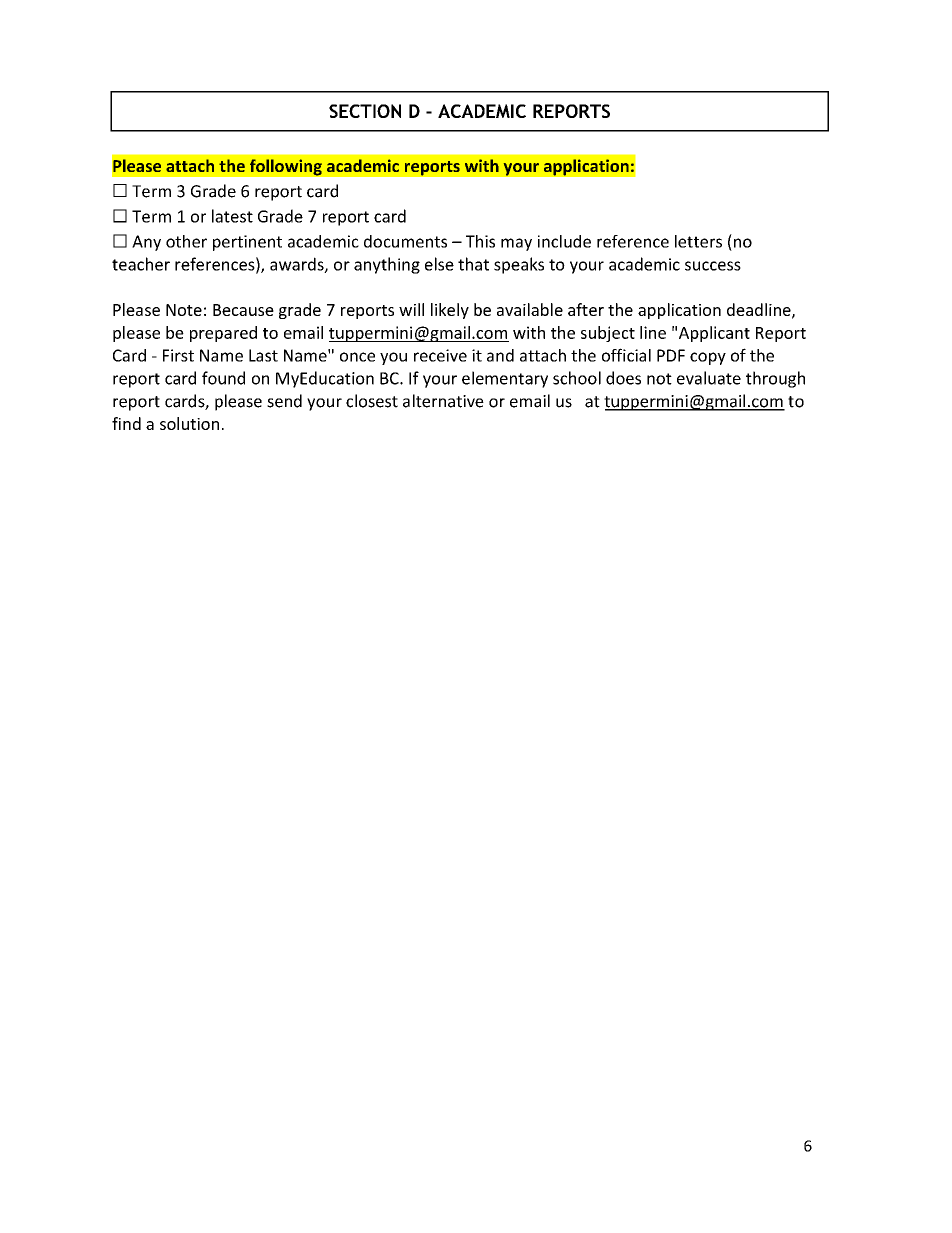 This screenshot has width=952, height=1233. What do you see at coordinates (189, 423) in the screenshot?
I see `solution` at bounding box center [189, 423].
